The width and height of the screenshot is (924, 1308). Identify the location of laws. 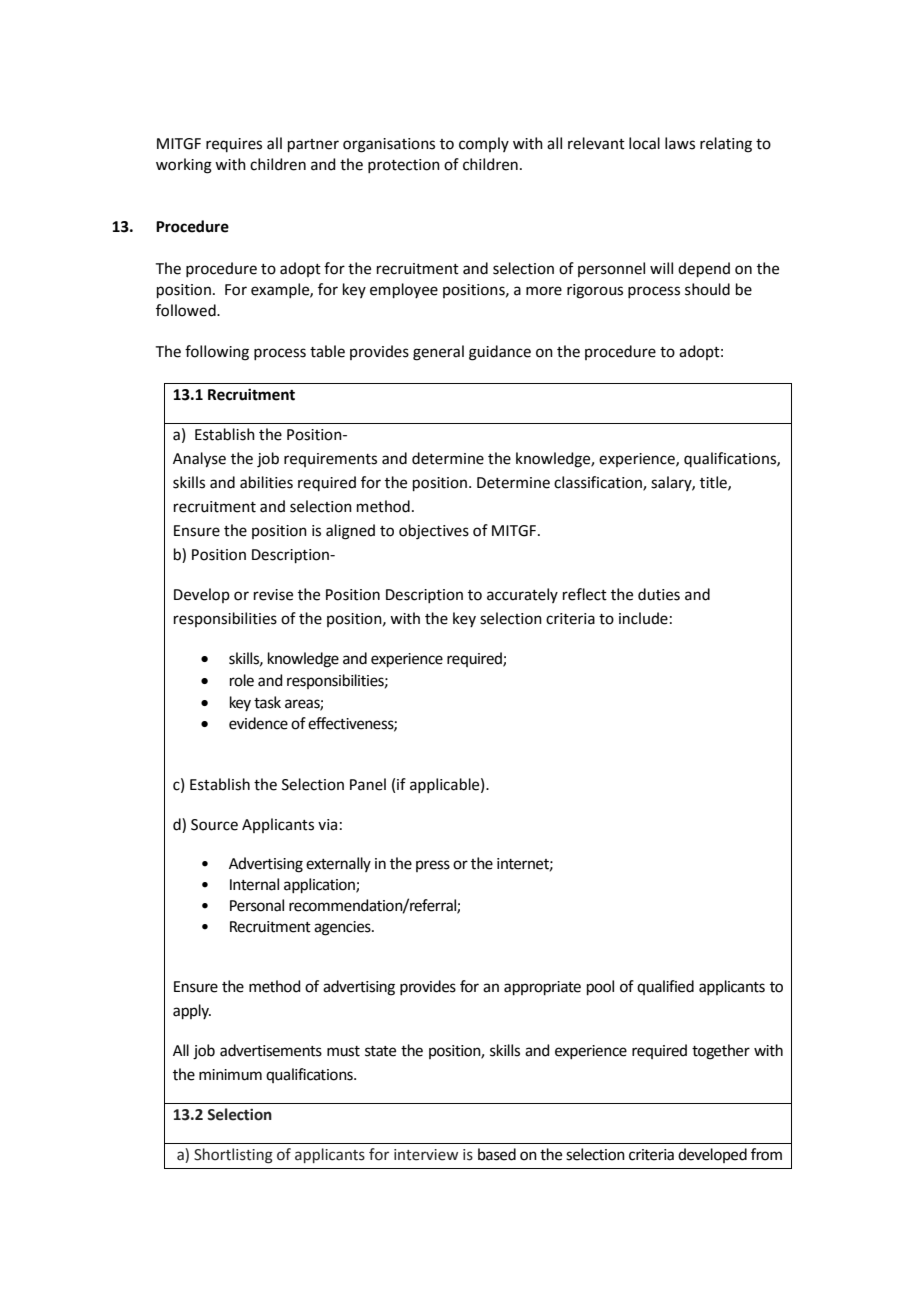
(680, 143).
